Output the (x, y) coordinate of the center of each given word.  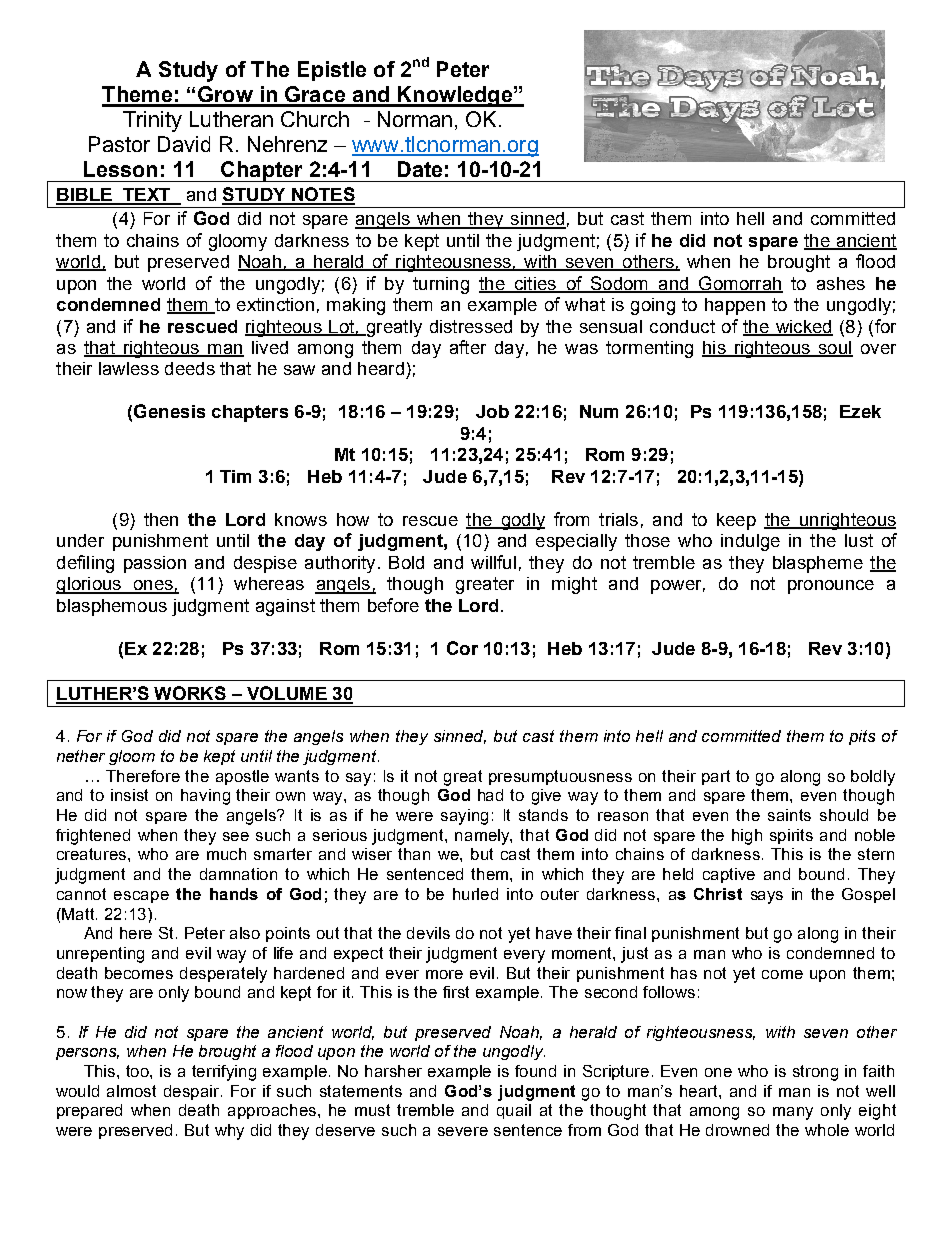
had (490, 795)
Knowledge (455, 96)
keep (736, 521)
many (793, 1113)
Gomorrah (740, 284)
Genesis (169, 411)
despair (193, 1092)
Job (492, 411)
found (535, 1071)
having (205, 797)
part (716, 777)
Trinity (152, 121)
